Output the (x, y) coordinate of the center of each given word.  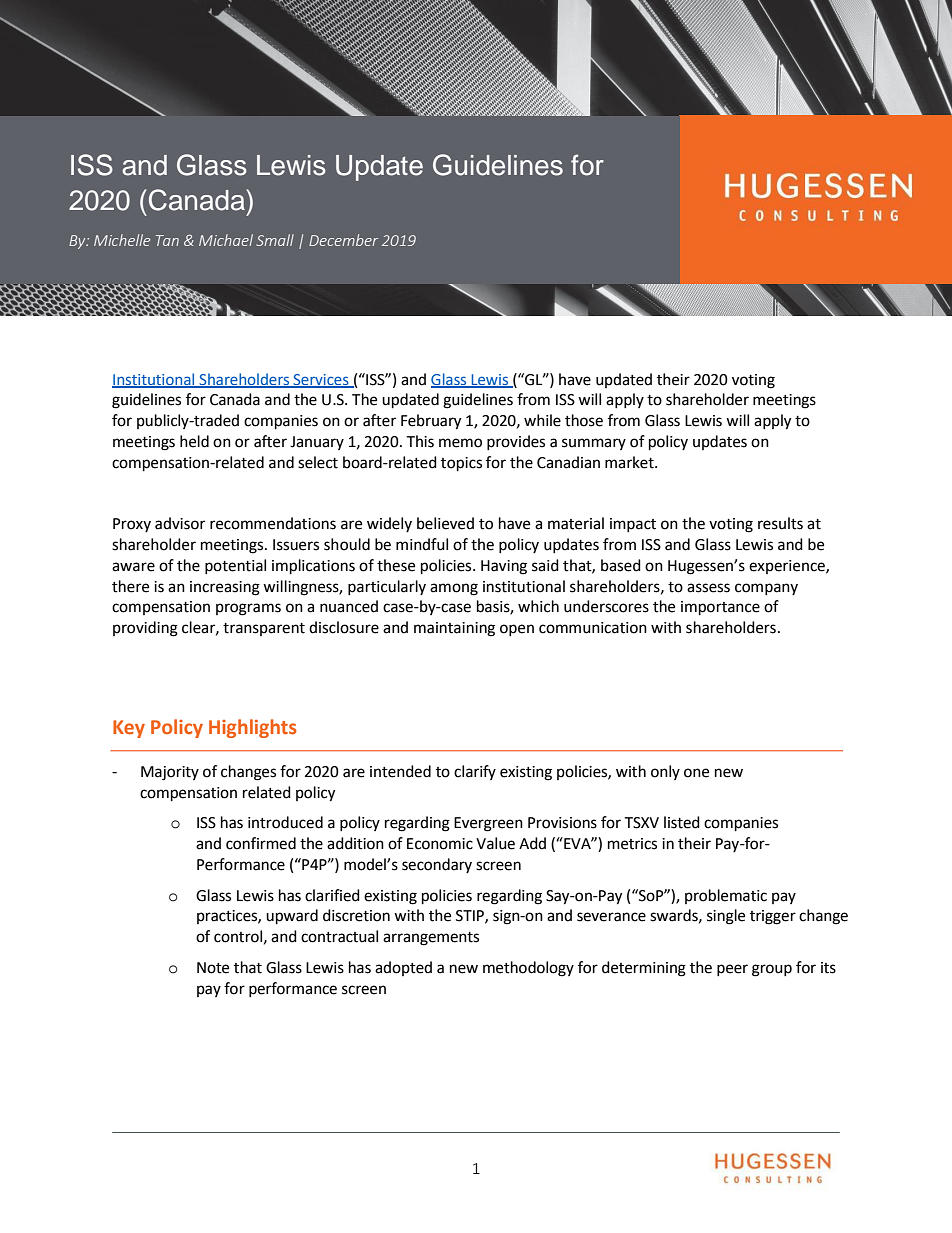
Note (213, 968)
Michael (226, 240)
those (584, 420)
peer (732, 970)
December (343, 240)
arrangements (431, 939)
